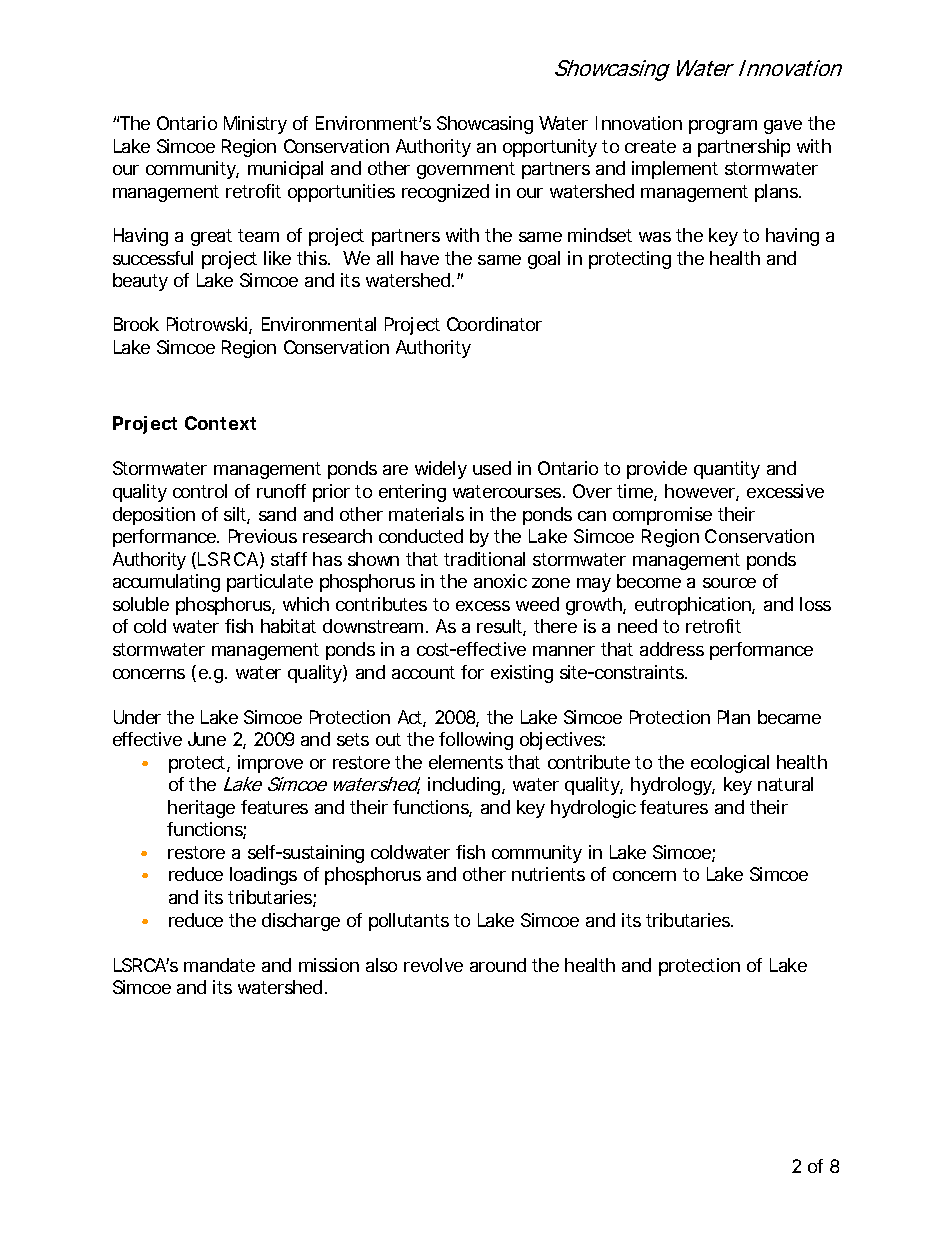 The image size is (952, 1233). I want to click on around, so click(498, 965).
